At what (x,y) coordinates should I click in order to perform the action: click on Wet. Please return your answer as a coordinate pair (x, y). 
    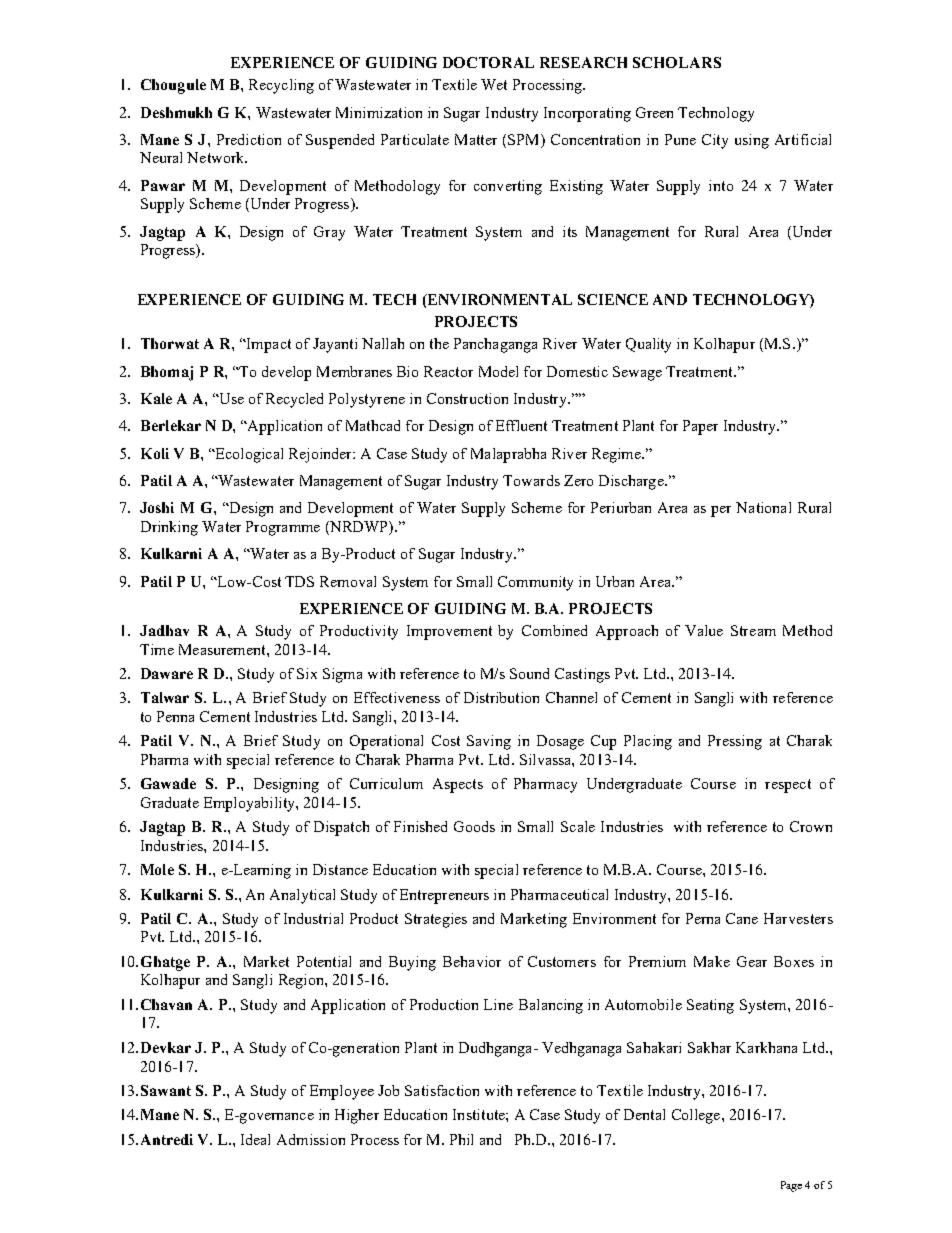
    Looking at the image, I should click on (494, 84).
